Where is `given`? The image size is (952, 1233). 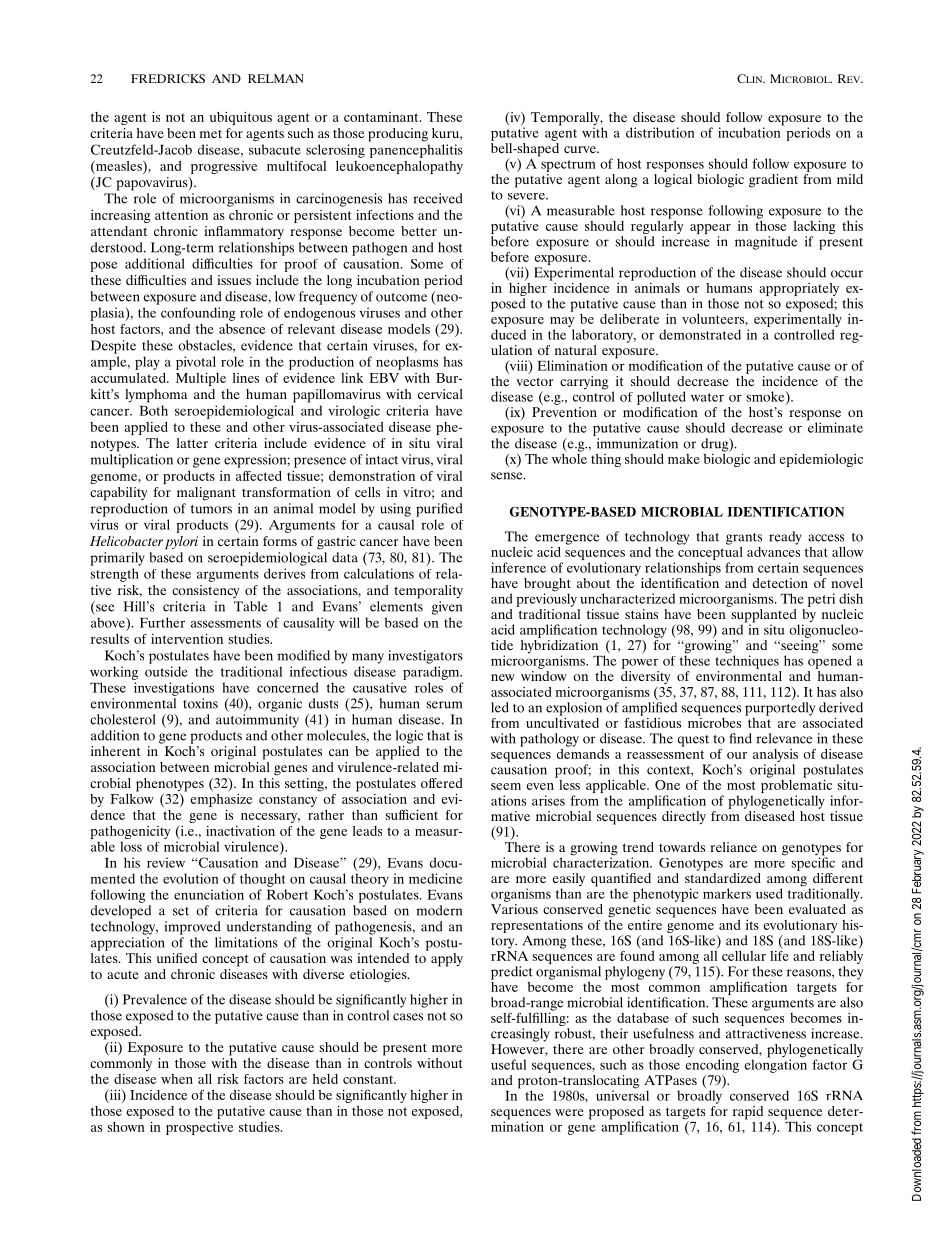 given is located at coordinates (447, 608).
